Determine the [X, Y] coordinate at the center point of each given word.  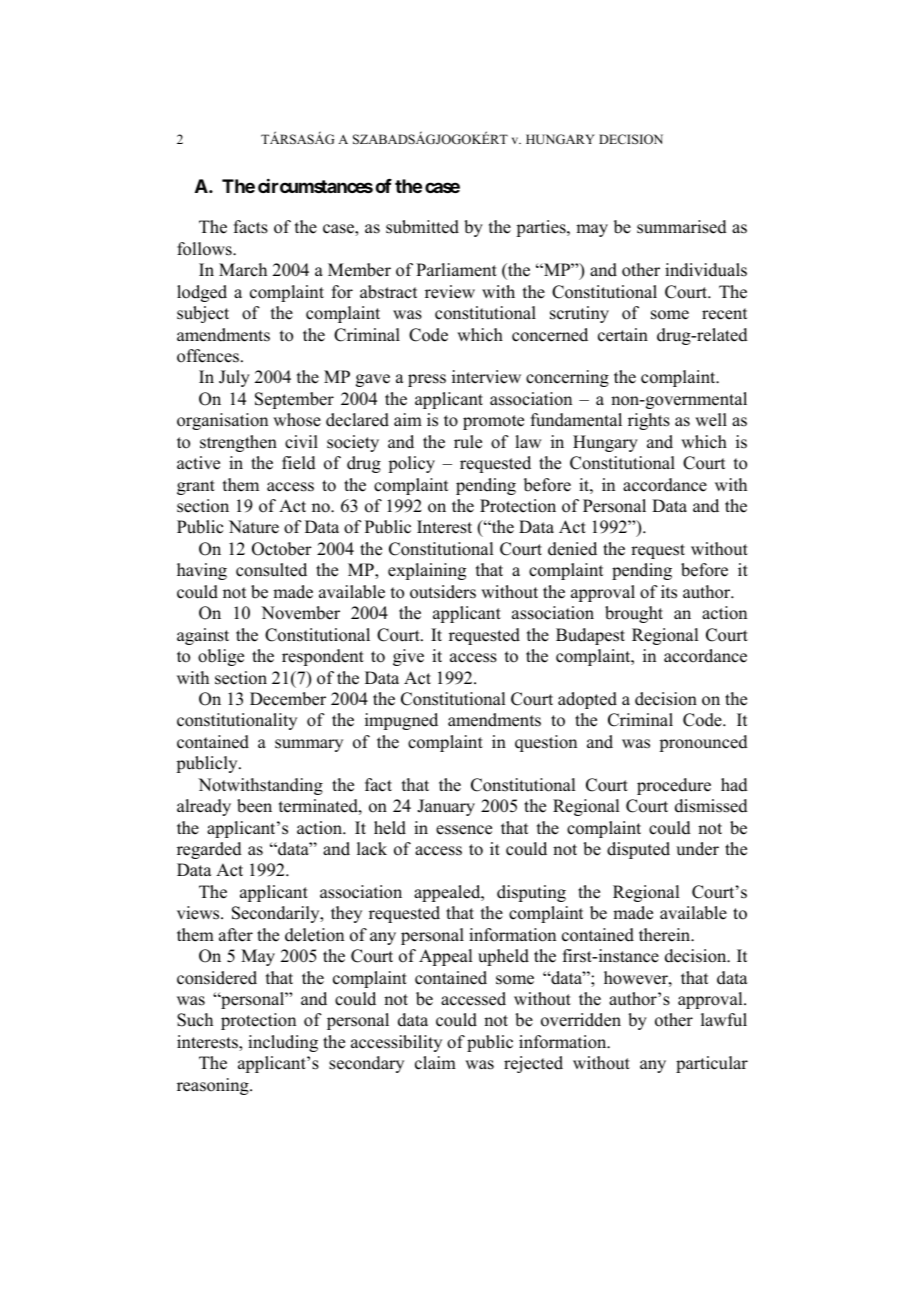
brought [634, 614]
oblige [221, 657]
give [408, 657]
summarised [682, 227]
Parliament [456, 270]
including [283, 1043]
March [243, 270]
